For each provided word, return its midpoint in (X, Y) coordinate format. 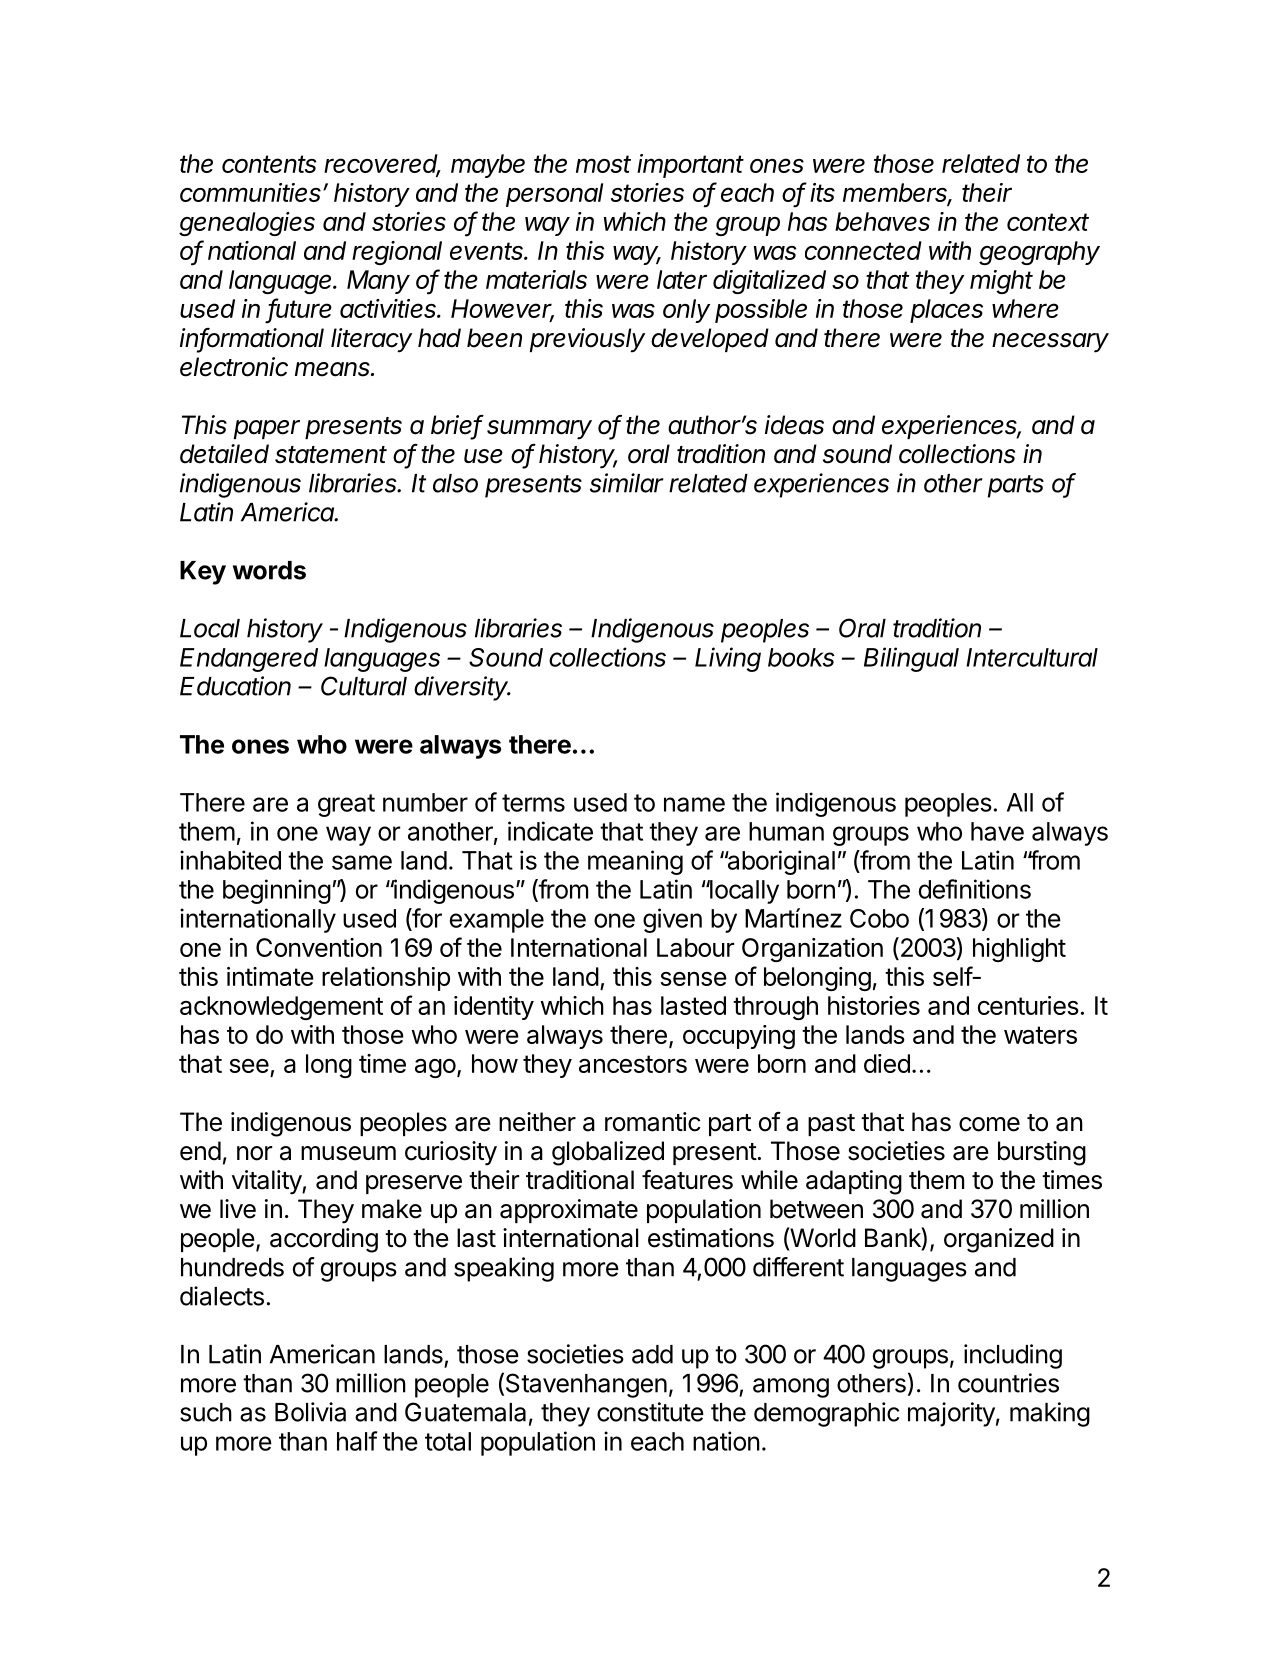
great (346, 805)
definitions (975, 889)
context (1048, 222)
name (694, 804)
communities (252, 192)
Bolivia (310, 1412)
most (603, 164)
